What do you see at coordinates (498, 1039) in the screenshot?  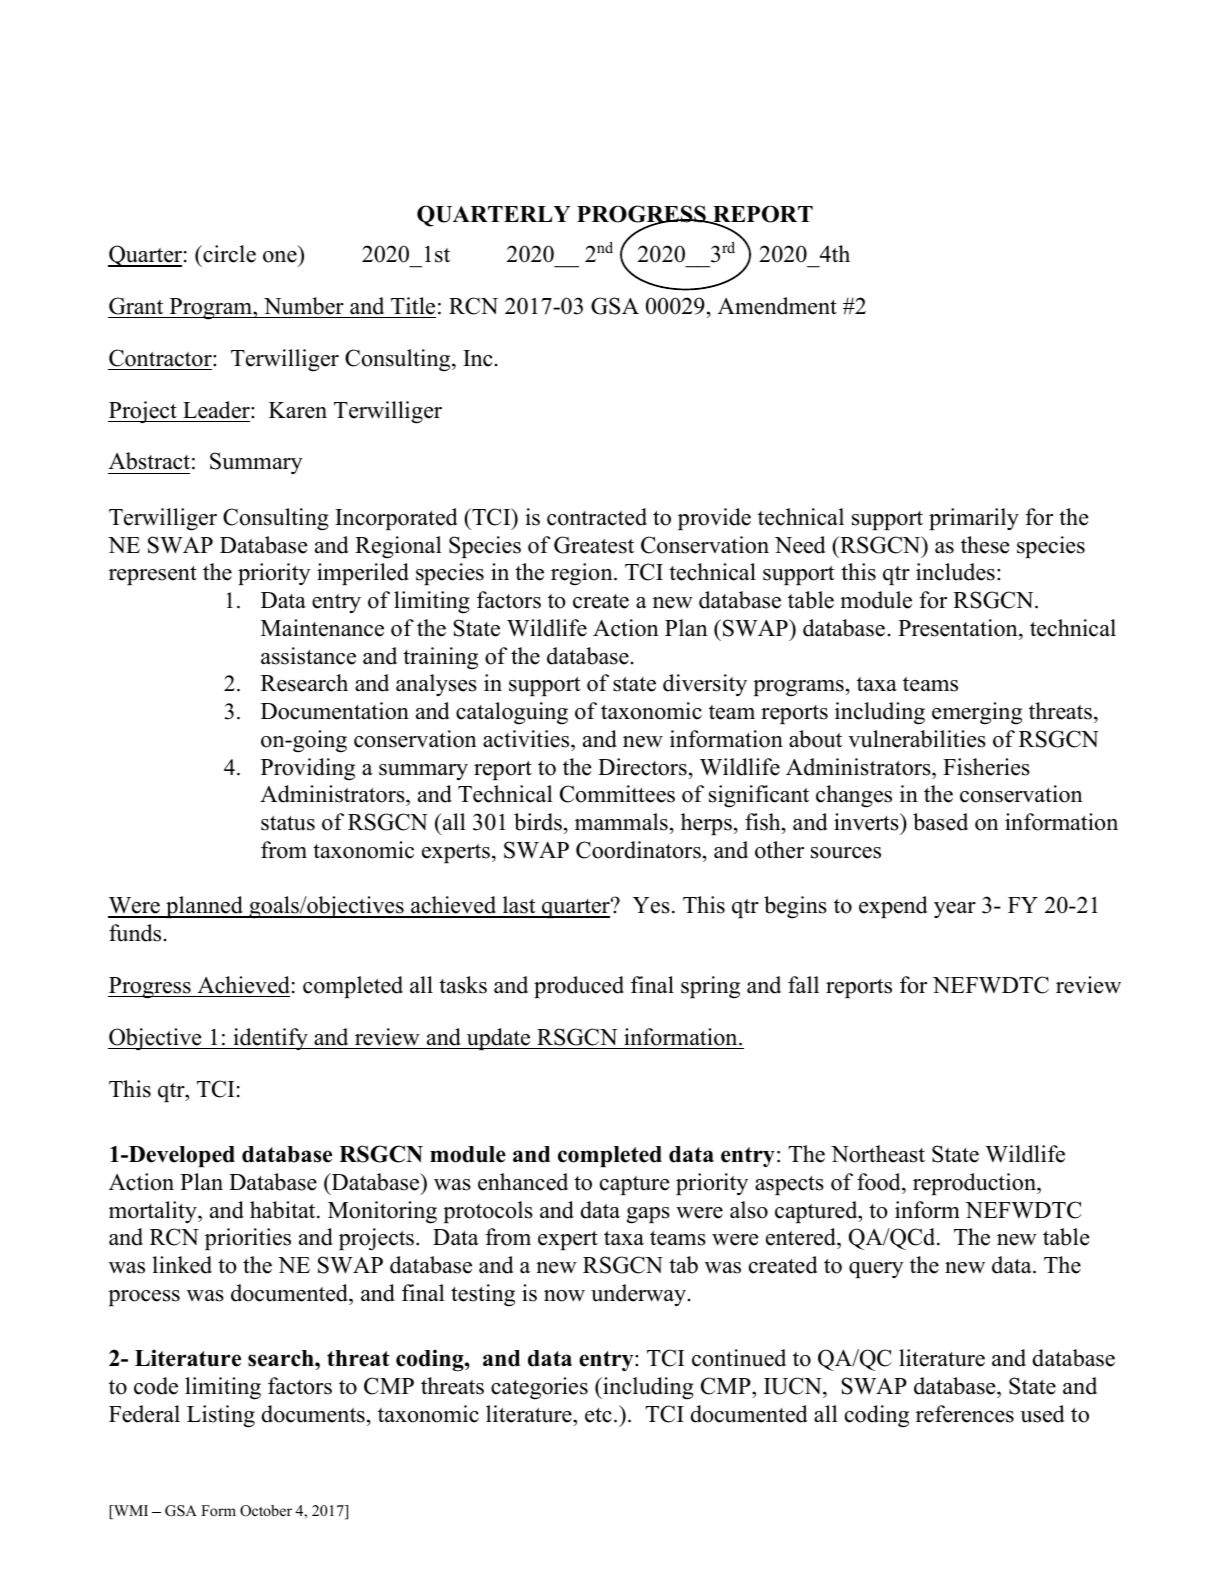 I see `update` at bounding box center [498, 1039].
